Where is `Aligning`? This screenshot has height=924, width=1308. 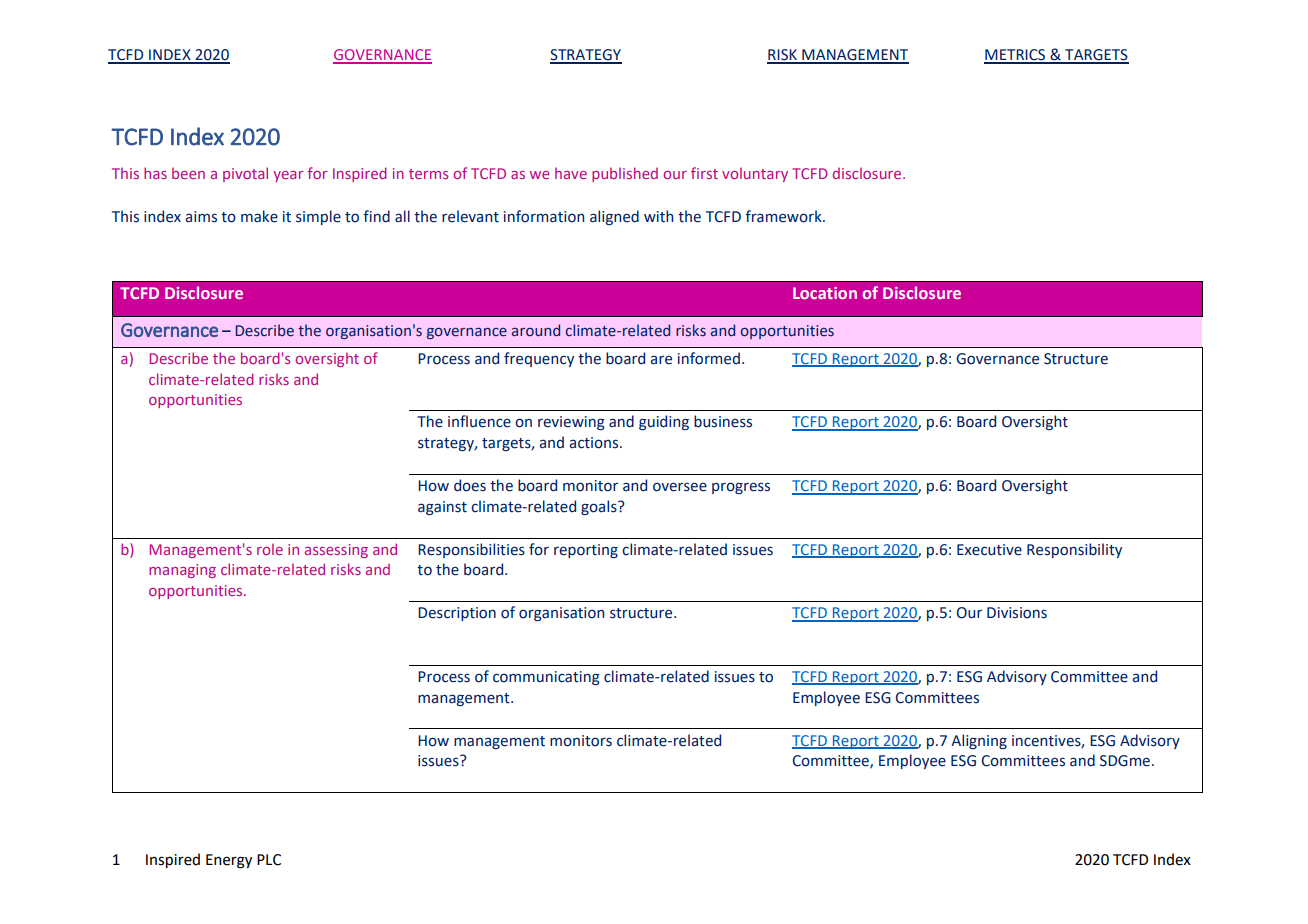 Aligning is located at coordinates (979, 741).
